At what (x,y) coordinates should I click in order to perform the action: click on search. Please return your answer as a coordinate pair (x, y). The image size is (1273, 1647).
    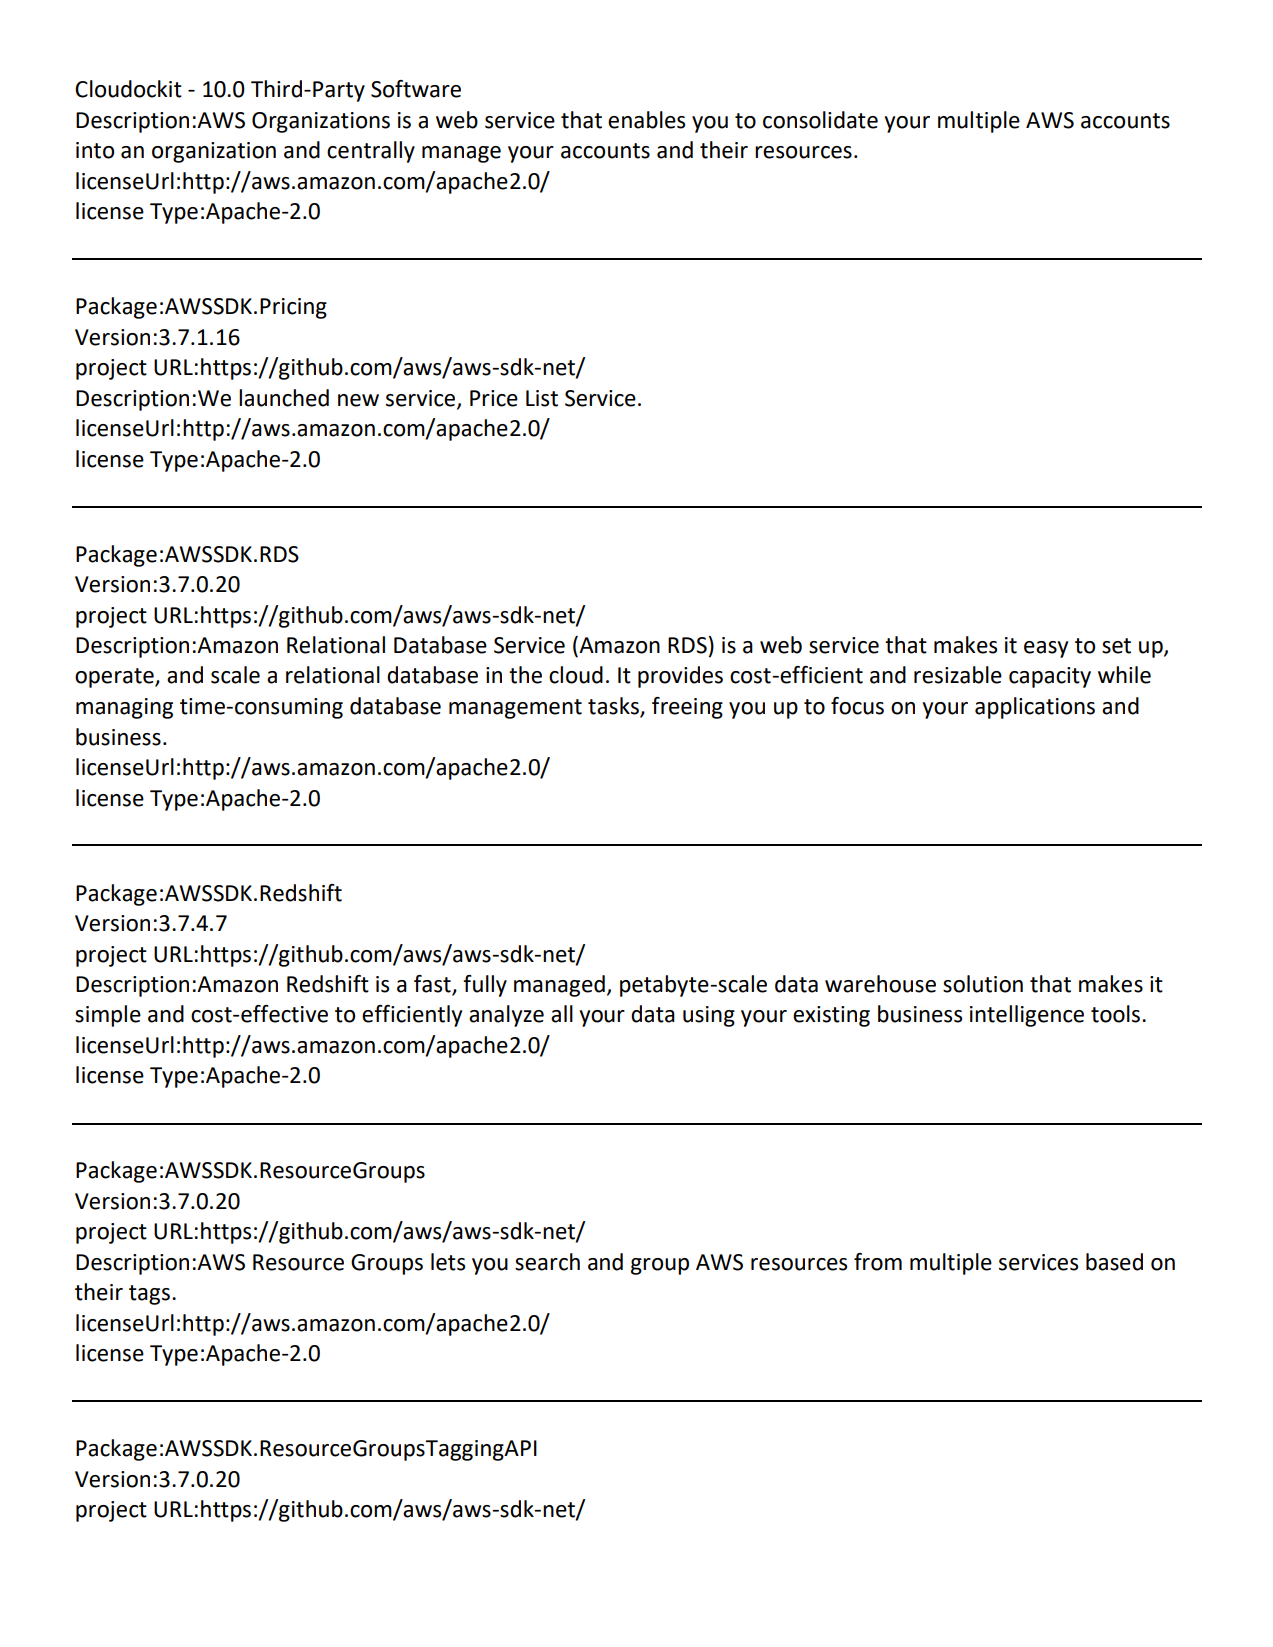
    Looking at the image, I should click on (547, 1262).
